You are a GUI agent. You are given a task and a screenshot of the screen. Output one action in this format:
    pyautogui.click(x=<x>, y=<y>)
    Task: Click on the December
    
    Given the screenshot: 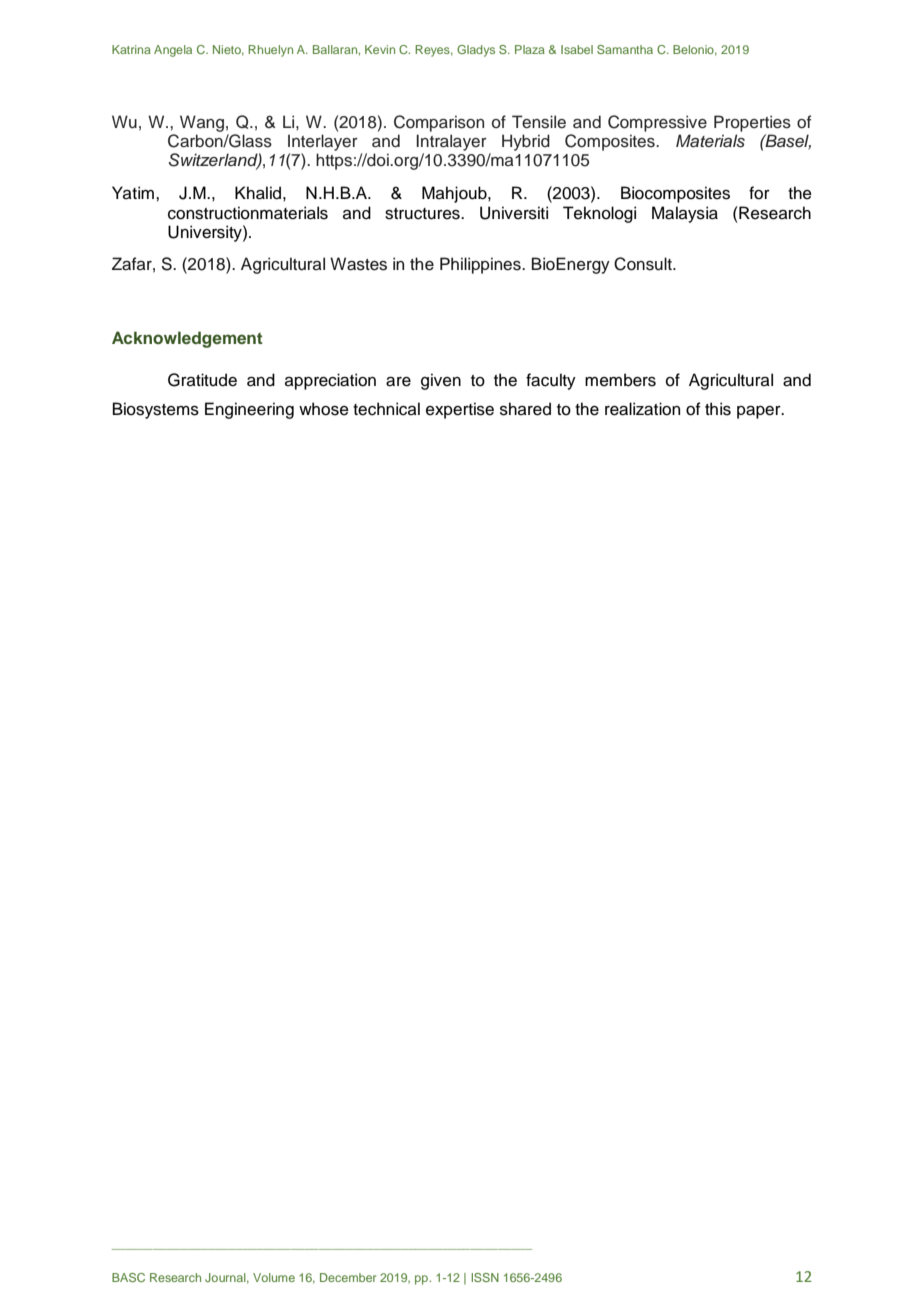 What is the action you would take?
    pyautogui.click(x=348, y=1277)
